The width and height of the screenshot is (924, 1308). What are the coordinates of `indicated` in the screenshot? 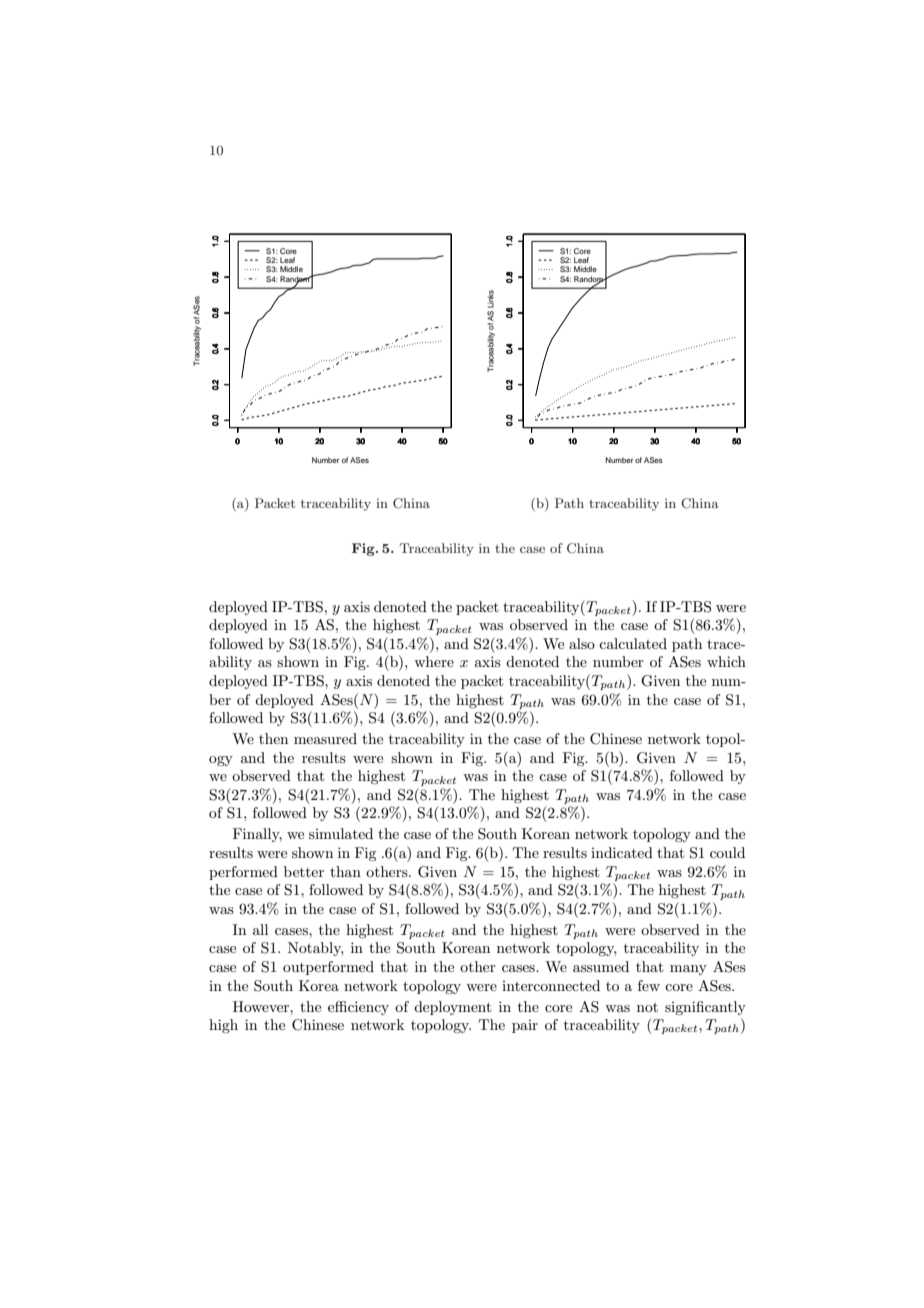 It's located at (622, 852).
